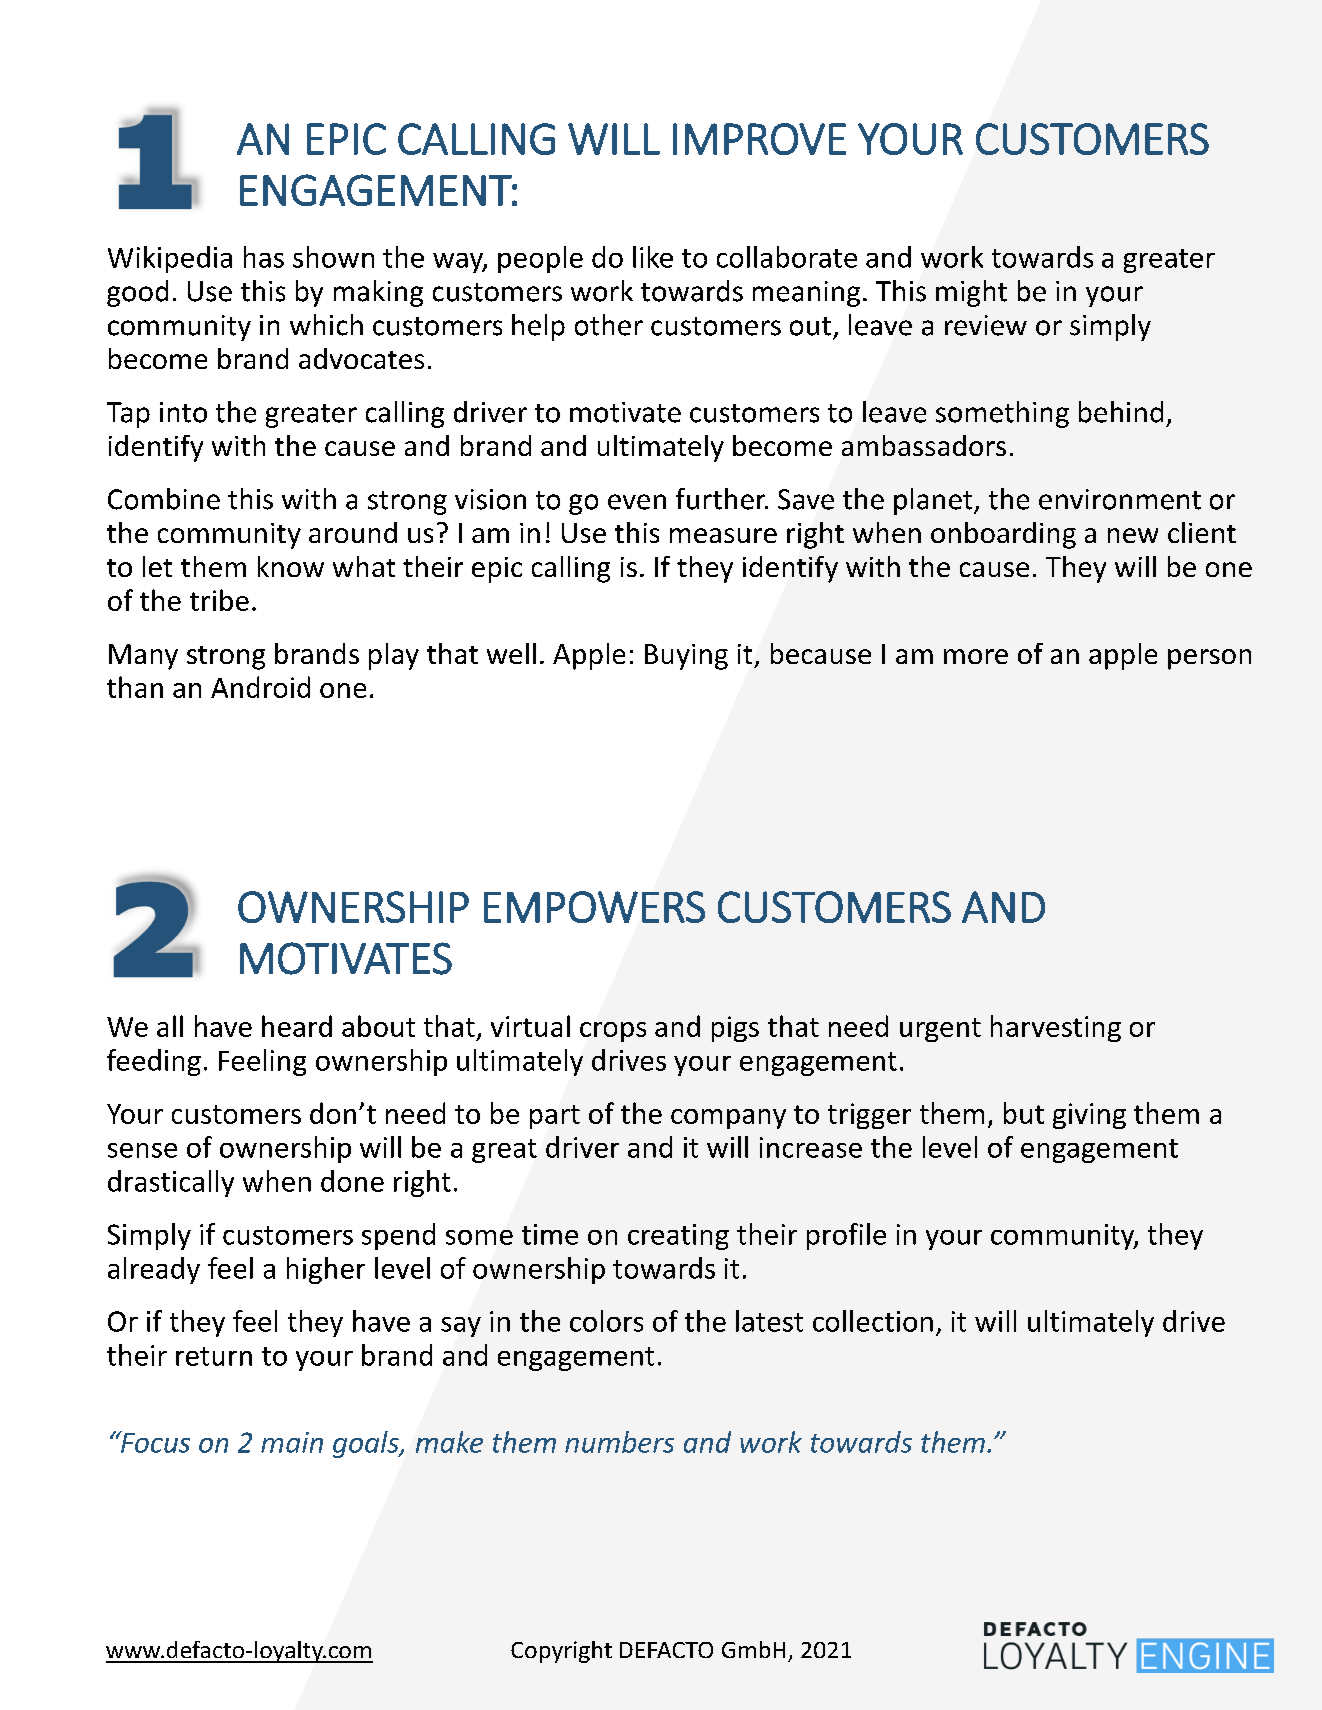  I want to click on Android, so click(260, 687).
